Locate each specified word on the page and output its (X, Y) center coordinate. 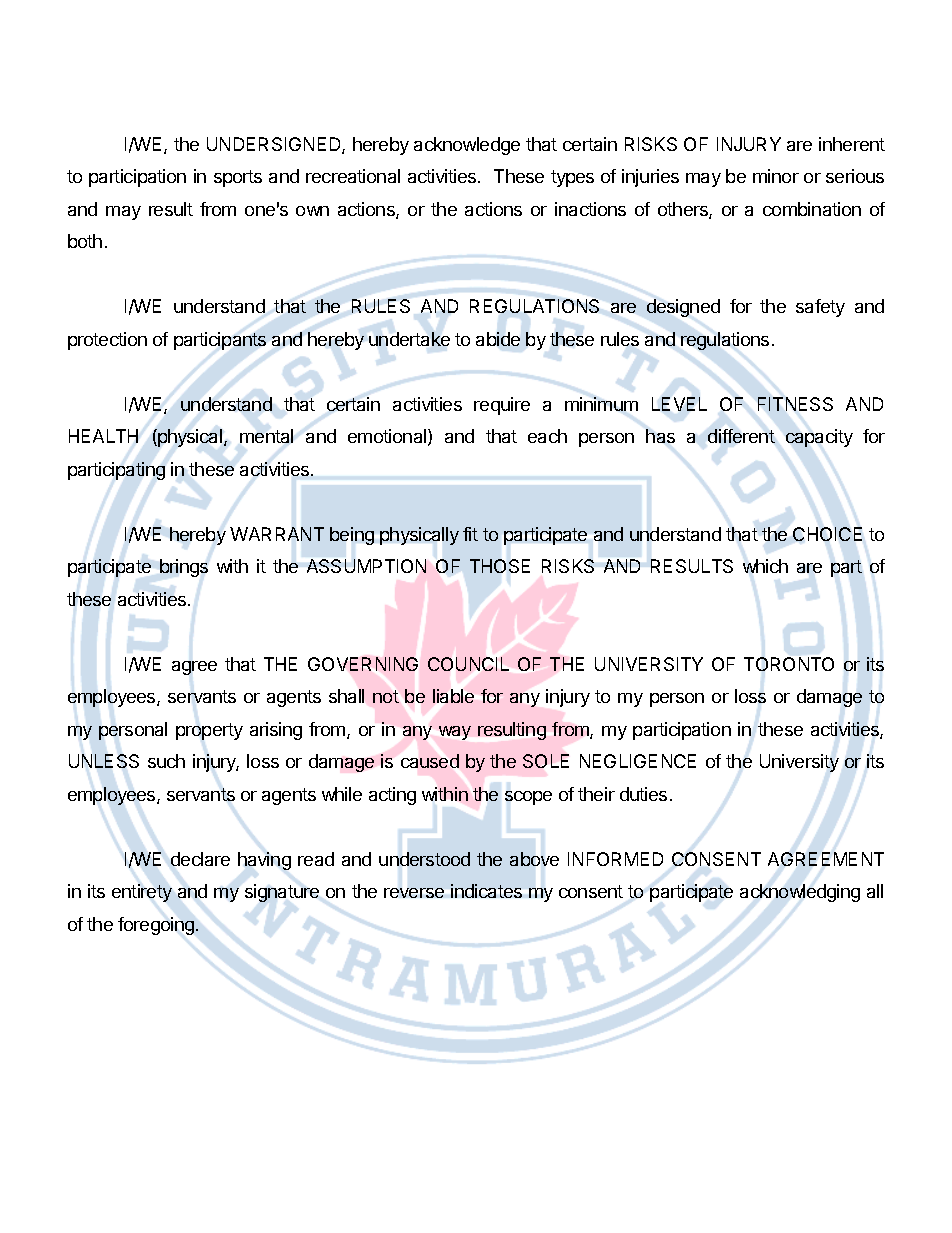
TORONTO (789, 664)
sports (238, 178)
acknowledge (467, 146)
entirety (142, 893)
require (502, 406)
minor (776, 176)
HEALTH (103, 436)
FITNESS (795, 404)
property (209, 731)
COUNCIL (468, 664)
